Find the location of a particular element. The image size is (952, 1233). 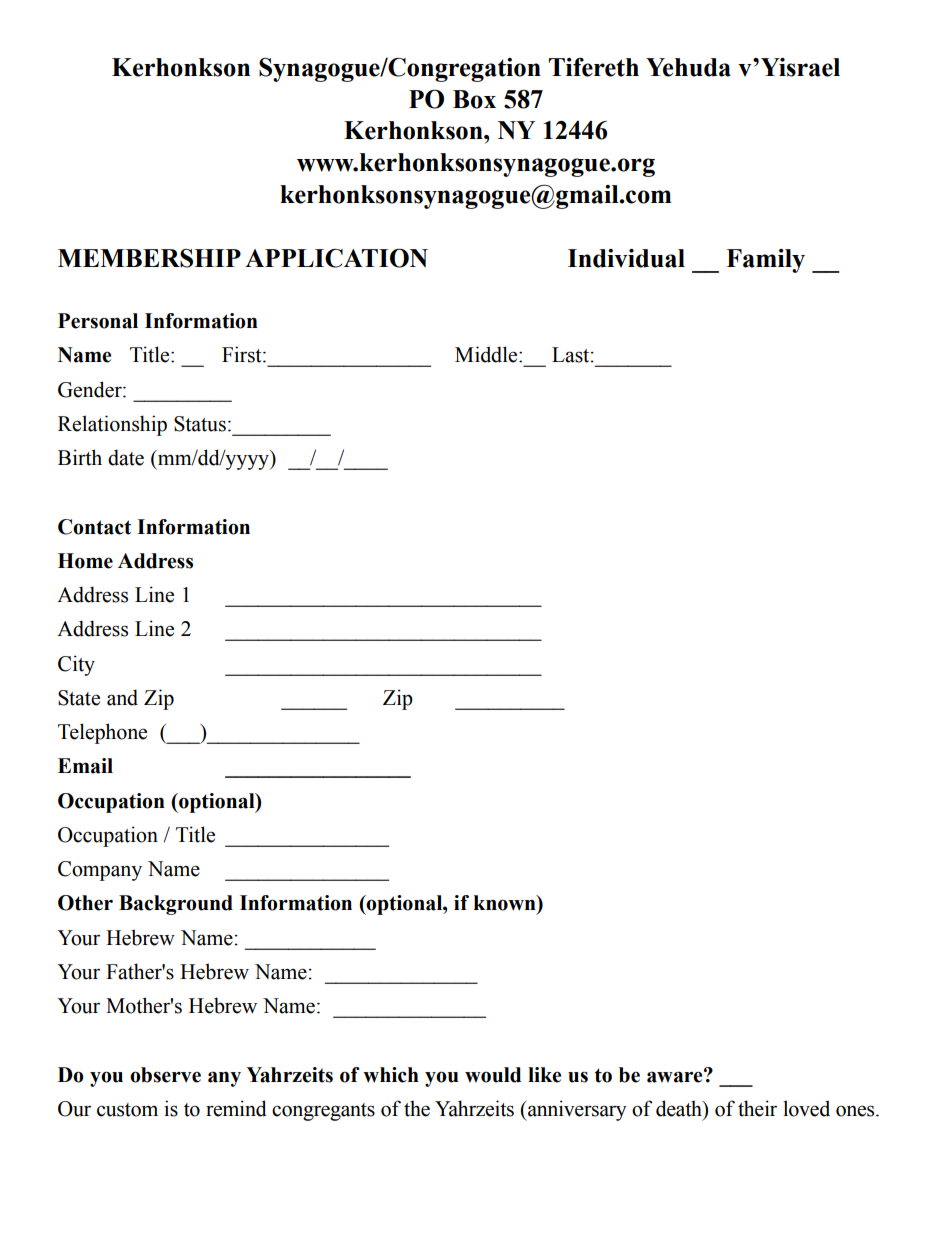

MEMBERSHIP is located at coordinates (149, 258).
